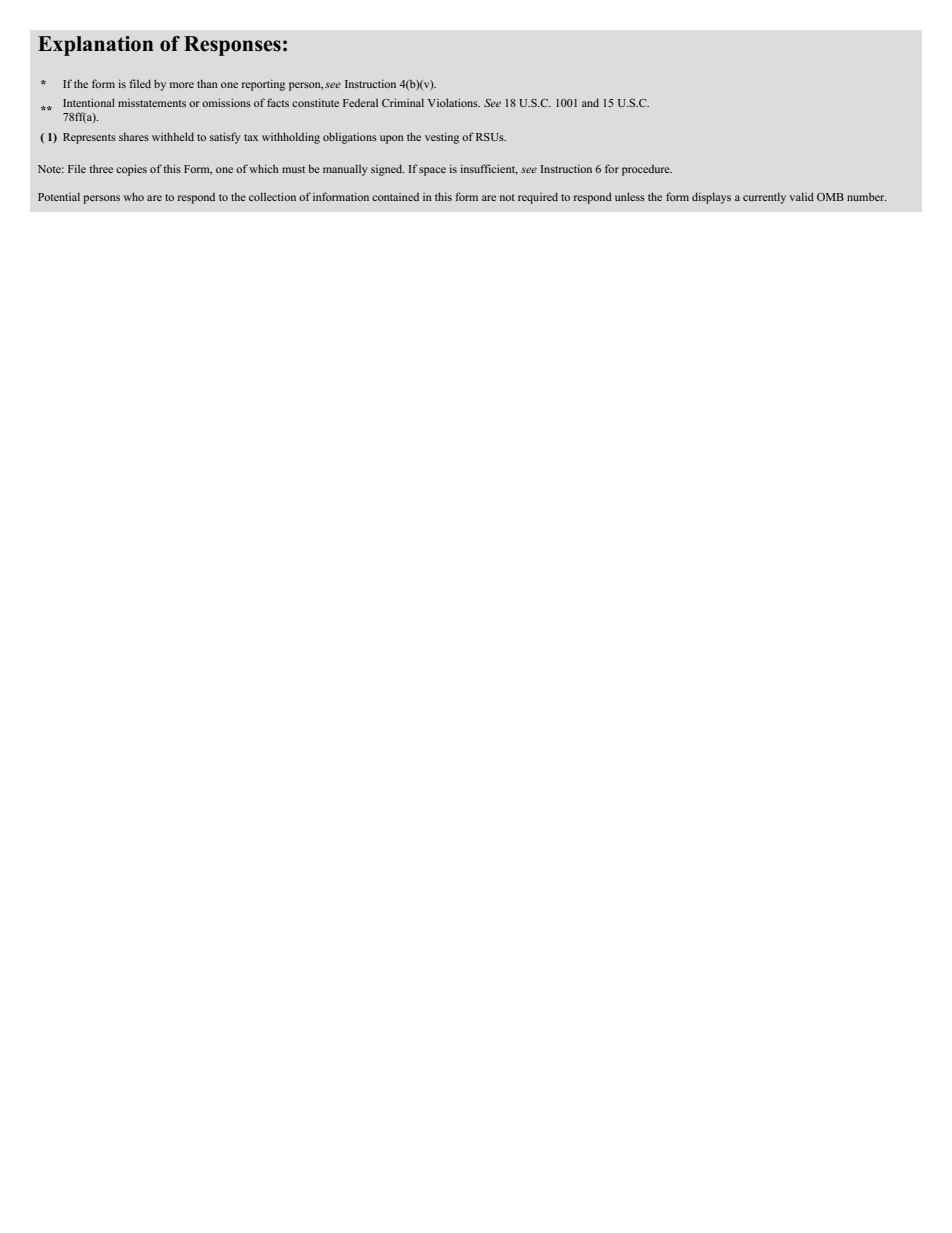  Describe the element at coordinates (802, 196) in the document. I see `valid` at that location.
